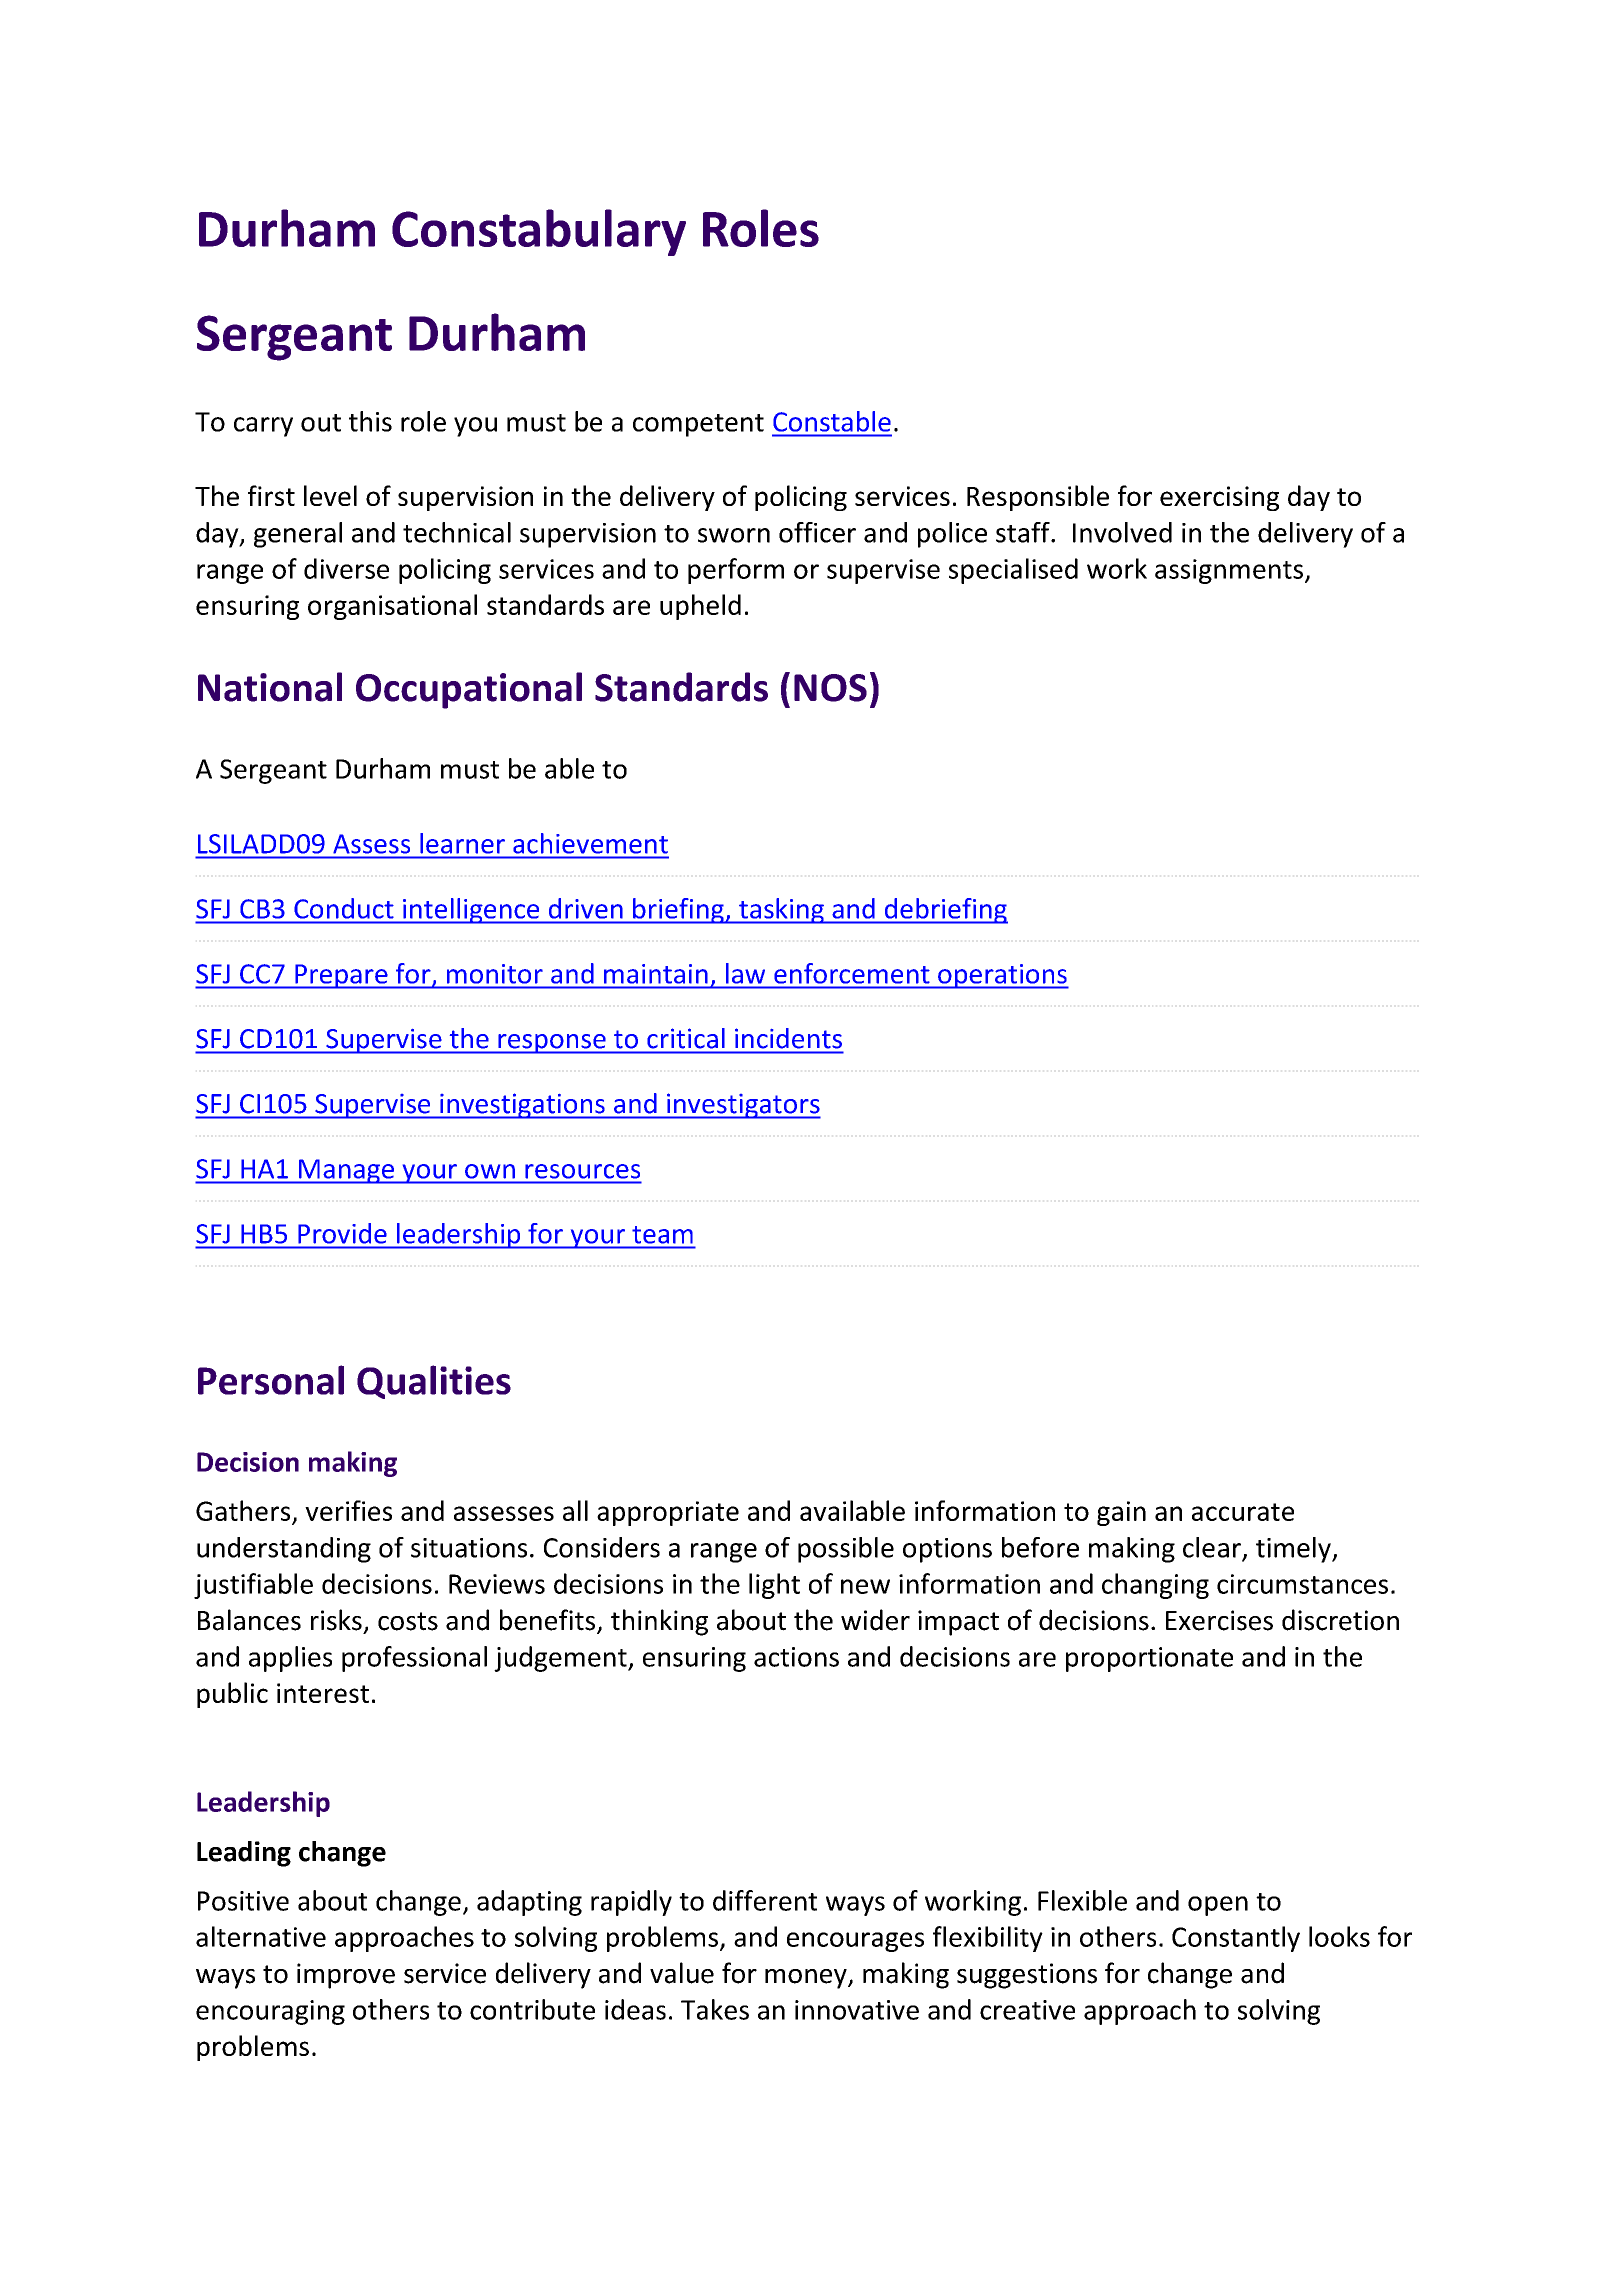  Describe the element at coordinates (1236, 1939) in the image. I see `Constantly` at that location.
